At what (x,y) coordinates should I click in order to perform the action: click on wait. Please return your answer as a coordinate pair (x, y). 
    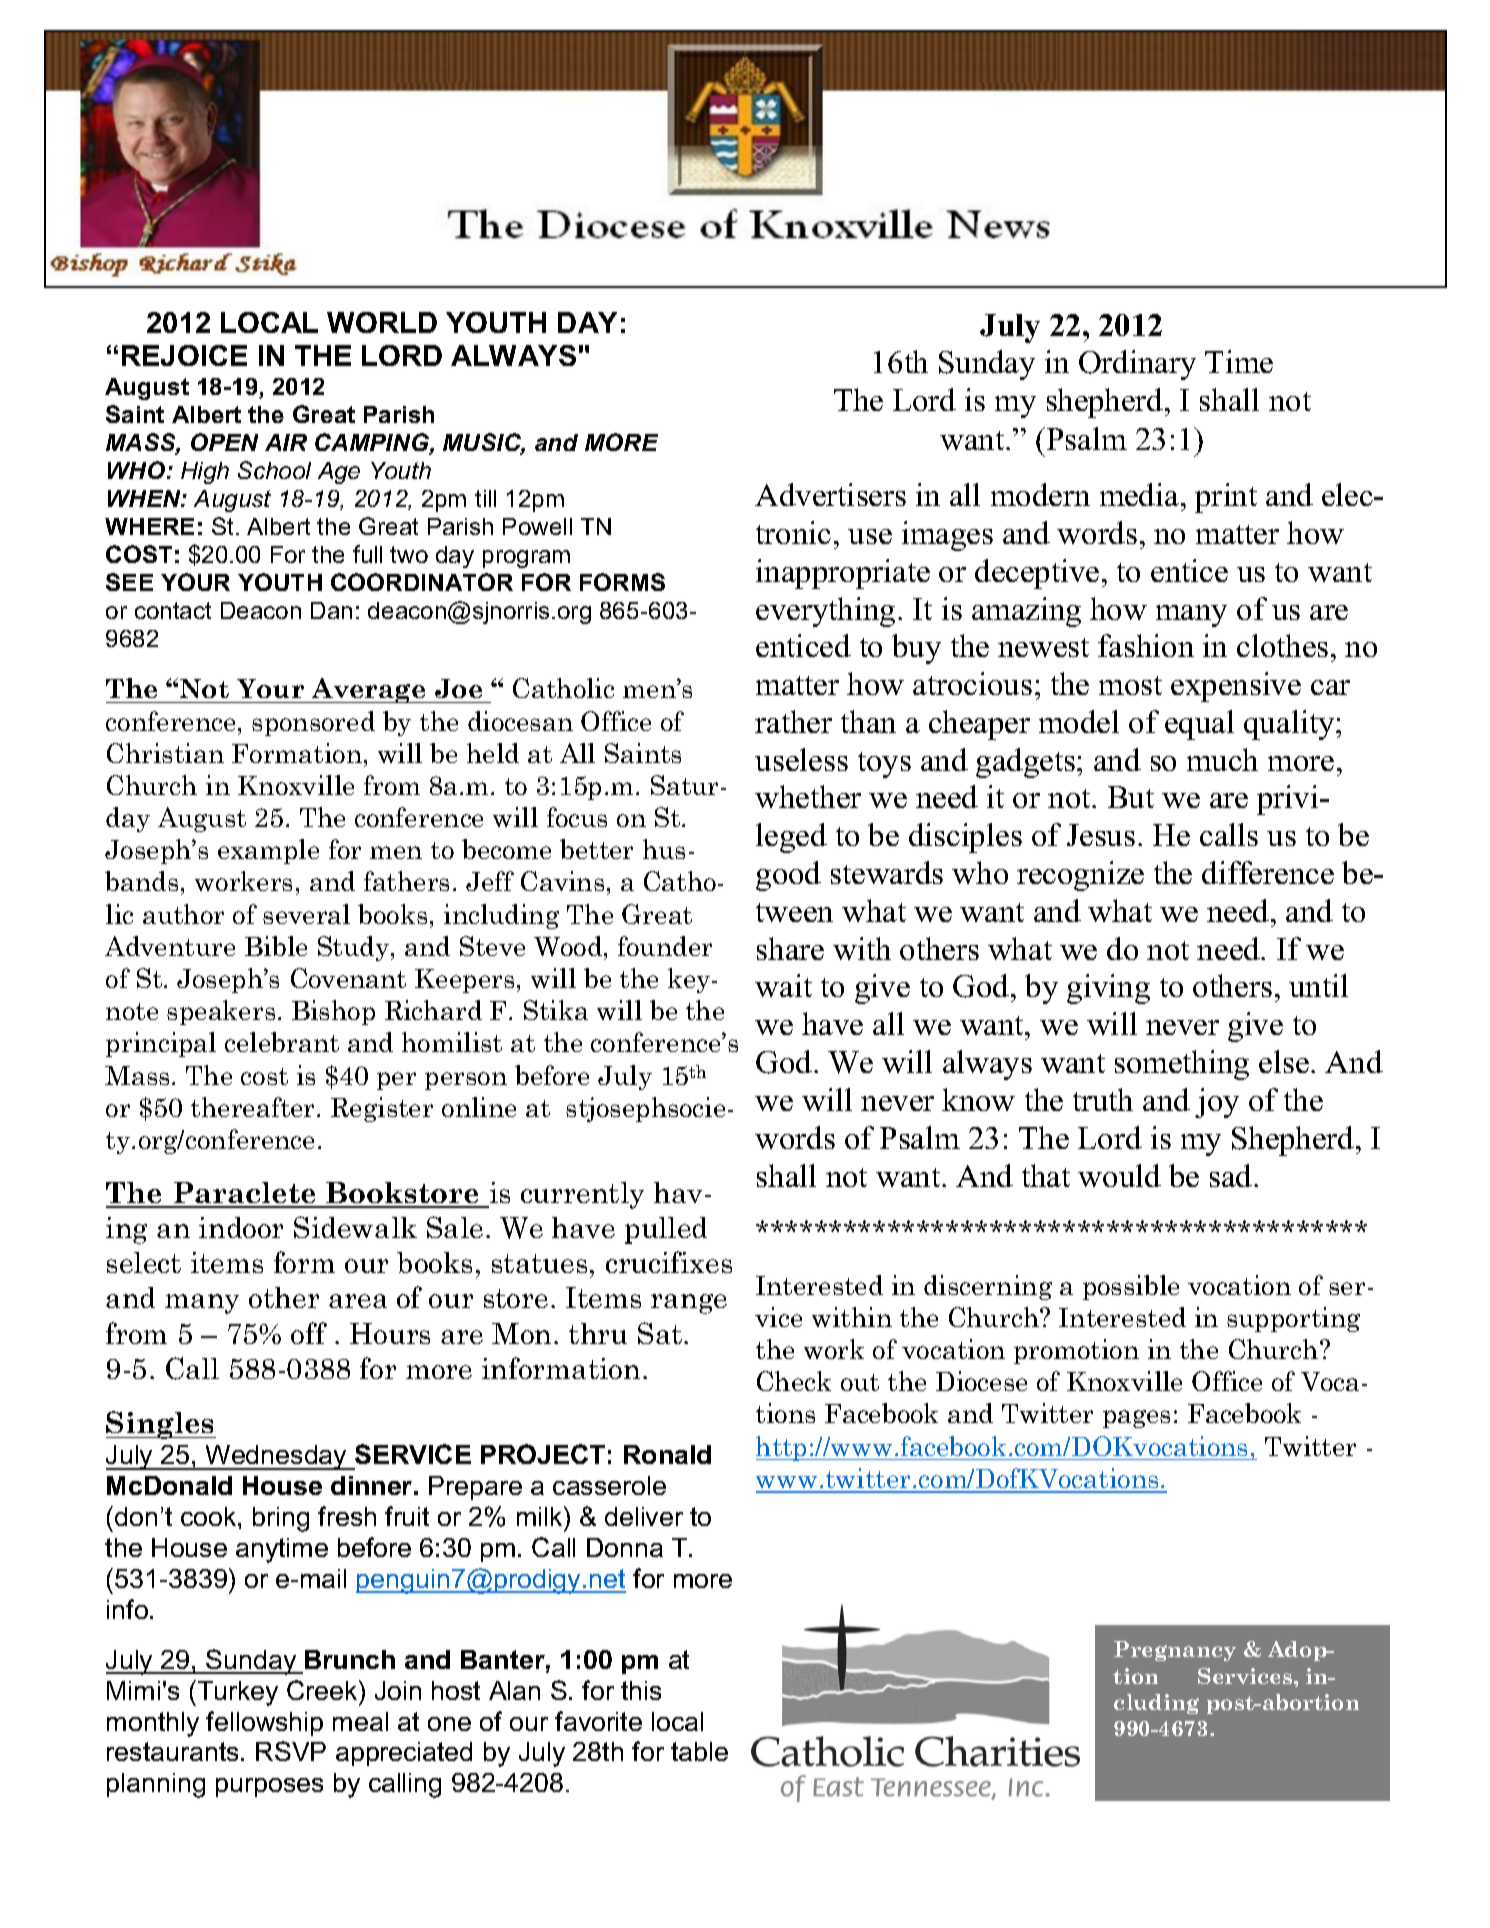
    Looking at the image, I should click on (783, 985).
